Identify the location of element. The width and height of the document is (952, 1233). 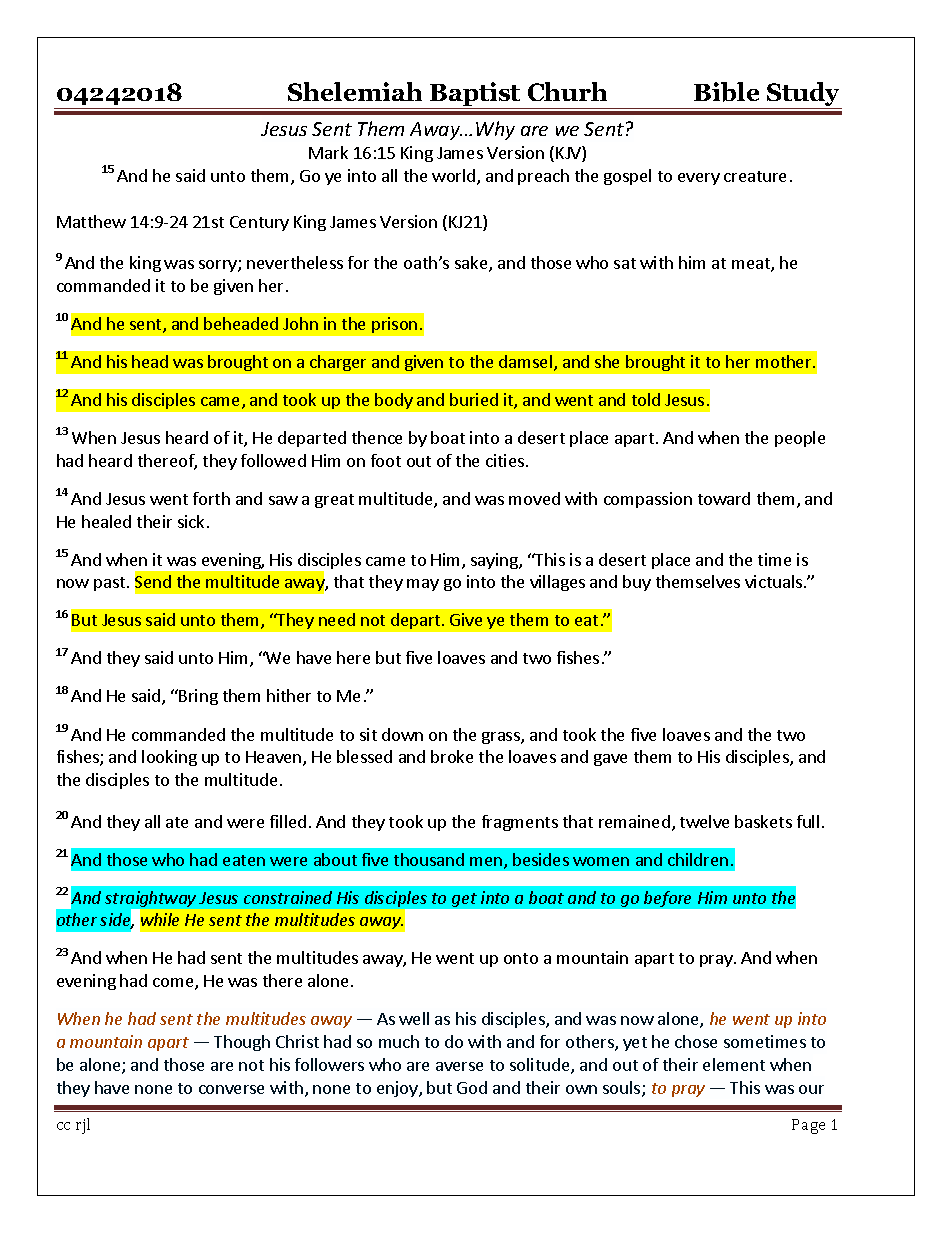
(734, 1064).
